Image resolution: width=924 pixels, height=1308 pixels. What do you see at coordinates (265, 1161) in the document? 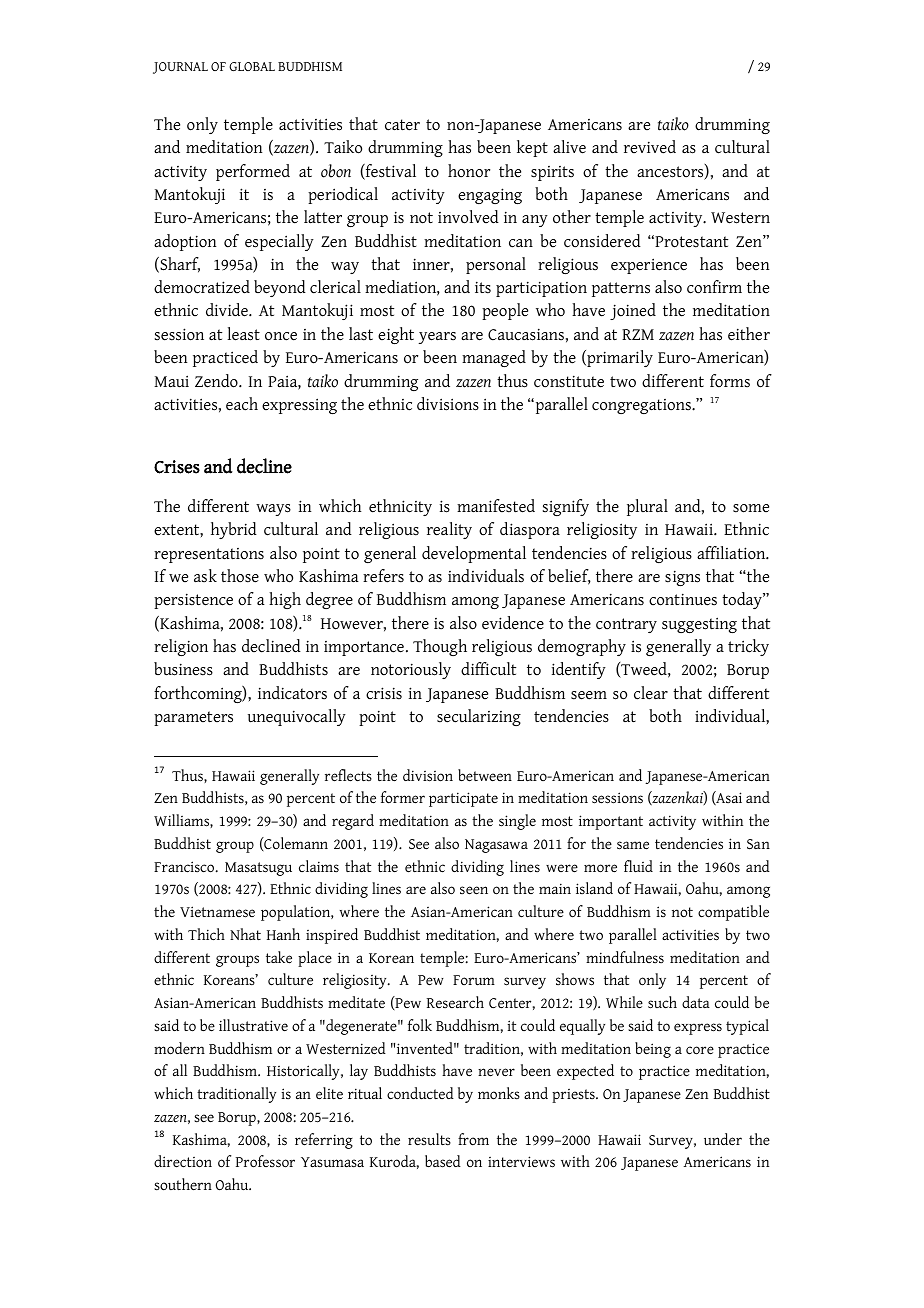
I see `Professor` at bounding box center [265, 1161].
